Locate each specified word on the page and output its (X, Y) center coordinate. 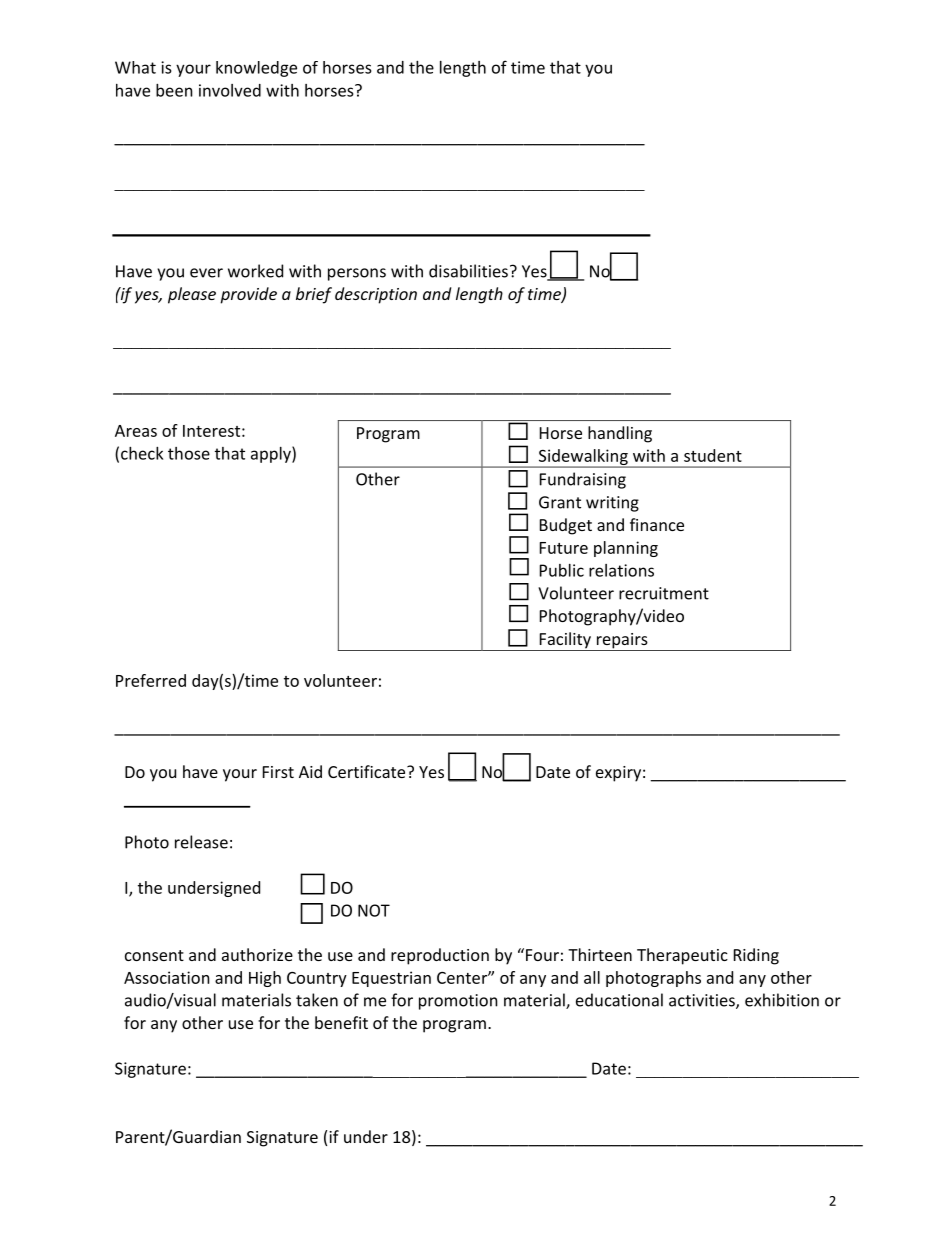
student (713, 455)
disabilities (468, 271)
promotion (458, 1002)
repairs (622, 642)
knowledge (256, 69)
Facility (565, 641)
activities (703, 1001)
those (189, 453)
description (376, 295)
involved (230, 90)
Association (167, 977)
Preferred (151, 680)
